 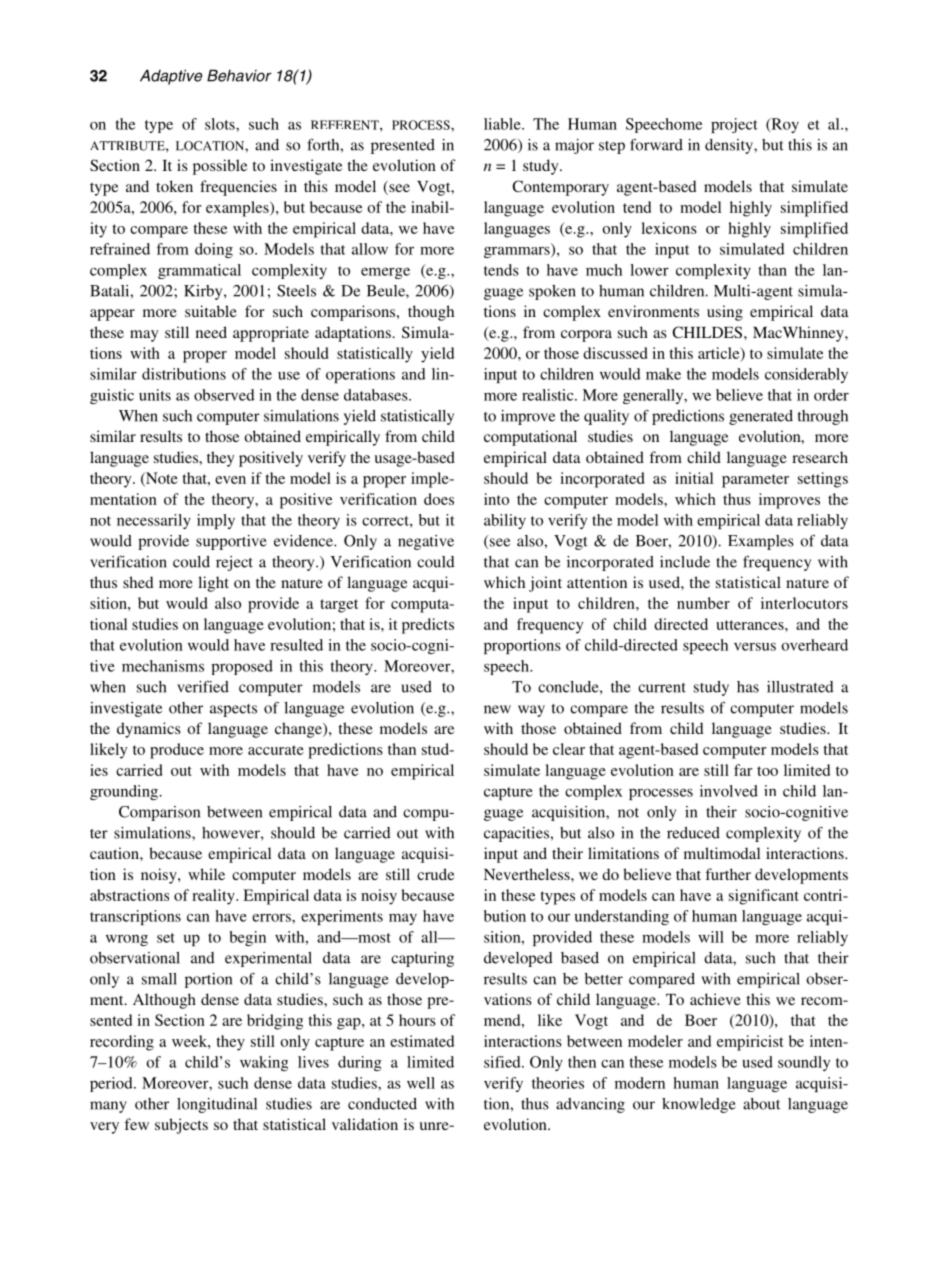 What do you see at coordinates (496, 499) in the image?
I see `into` at bounding box center [496, 499].
